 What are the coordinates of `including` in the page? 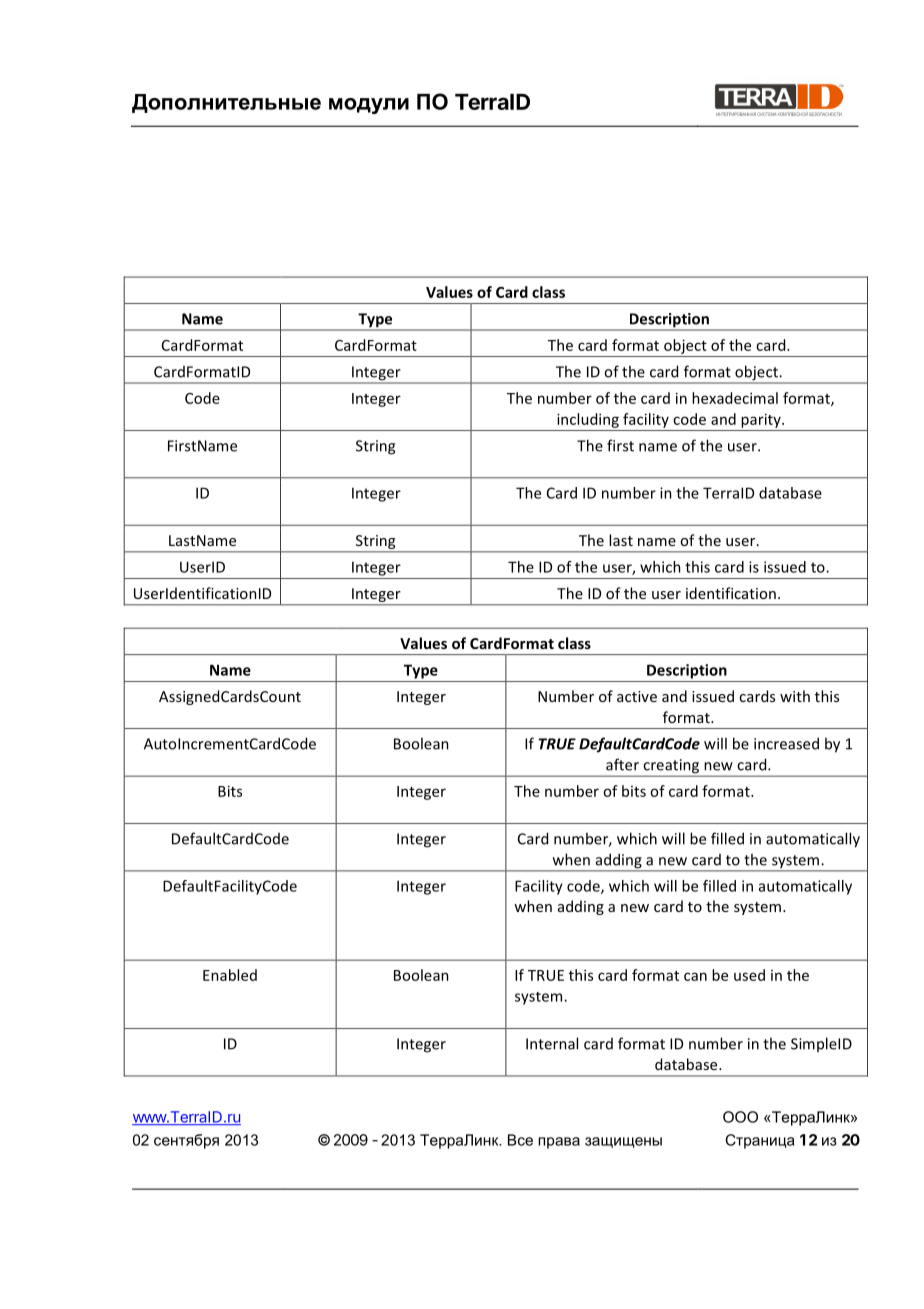 It's located at (588, 420).
